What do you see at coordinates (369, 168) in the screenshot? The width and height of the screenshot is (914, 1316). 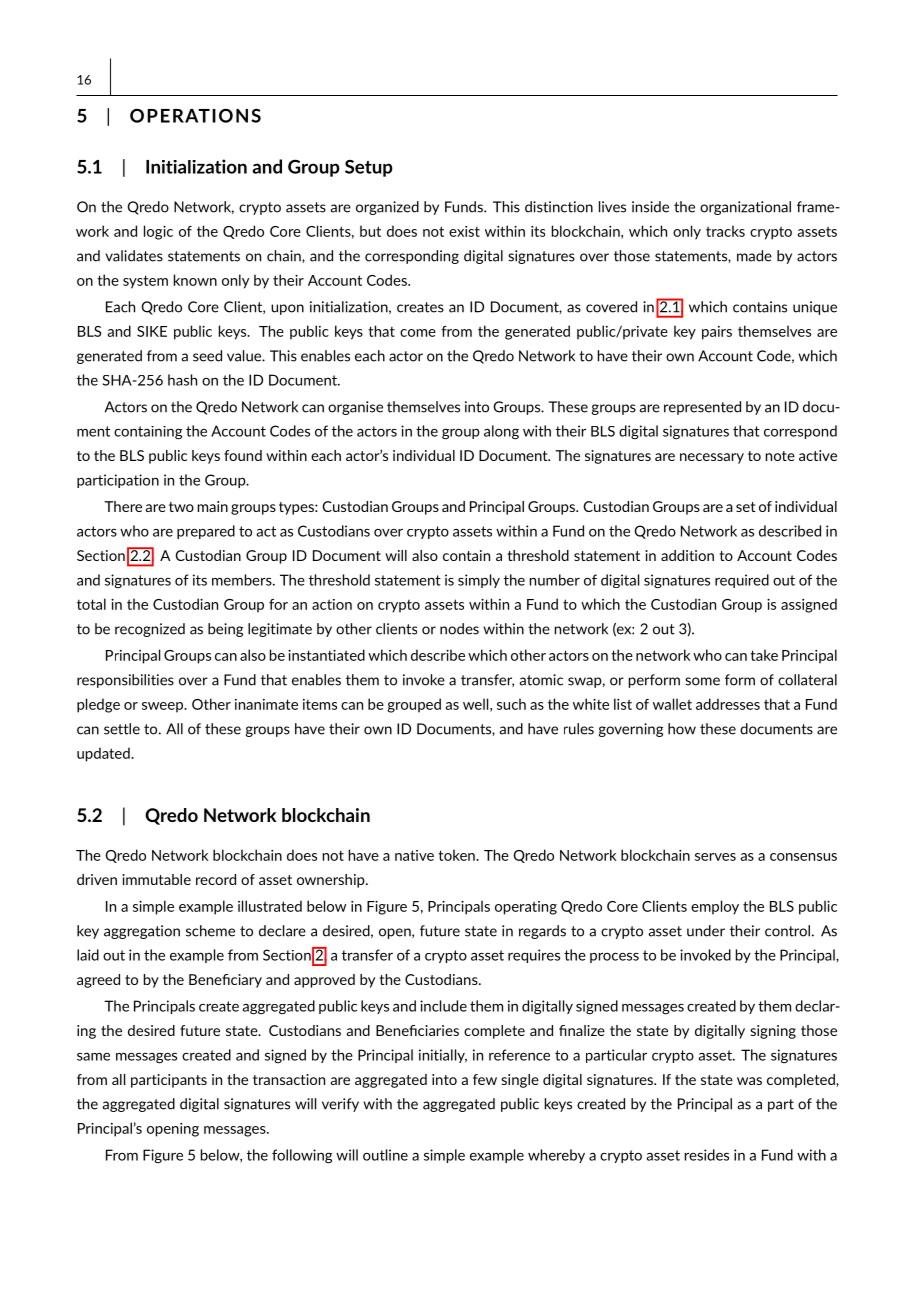 I see `Setup` at bounding box center [369, 168].
